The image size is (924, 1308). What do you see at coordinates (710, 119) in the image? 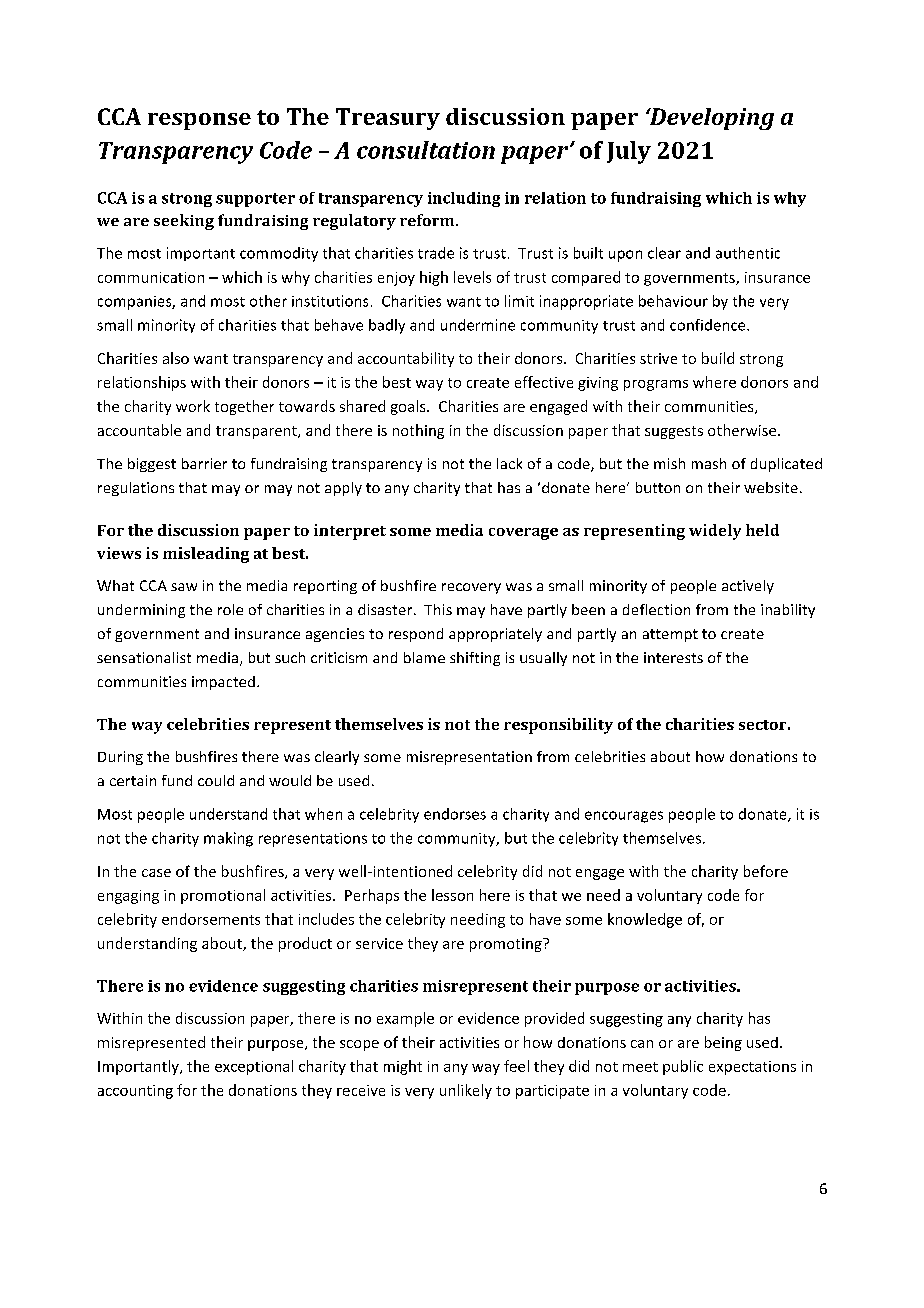
I see `Developing` at bounding box center [710, 119].
